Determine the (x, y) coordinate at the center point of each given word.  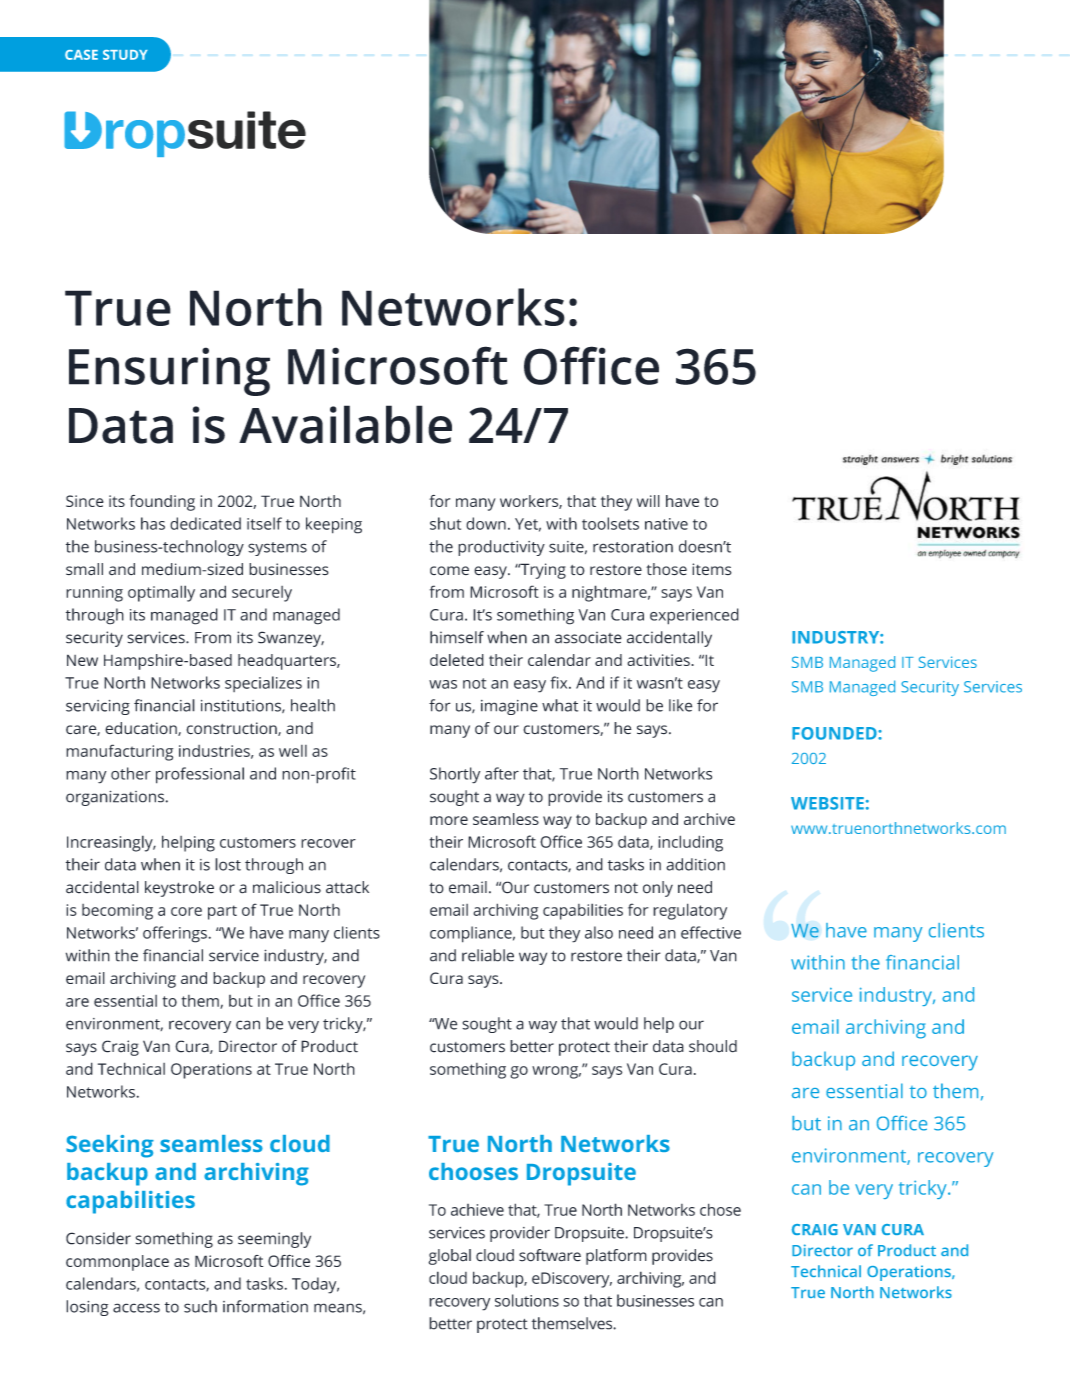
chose (720, 1209)
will (648, 501)
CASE (81, 55)
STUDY (125, 55)
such (200, 1306)
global (449, 1257)
